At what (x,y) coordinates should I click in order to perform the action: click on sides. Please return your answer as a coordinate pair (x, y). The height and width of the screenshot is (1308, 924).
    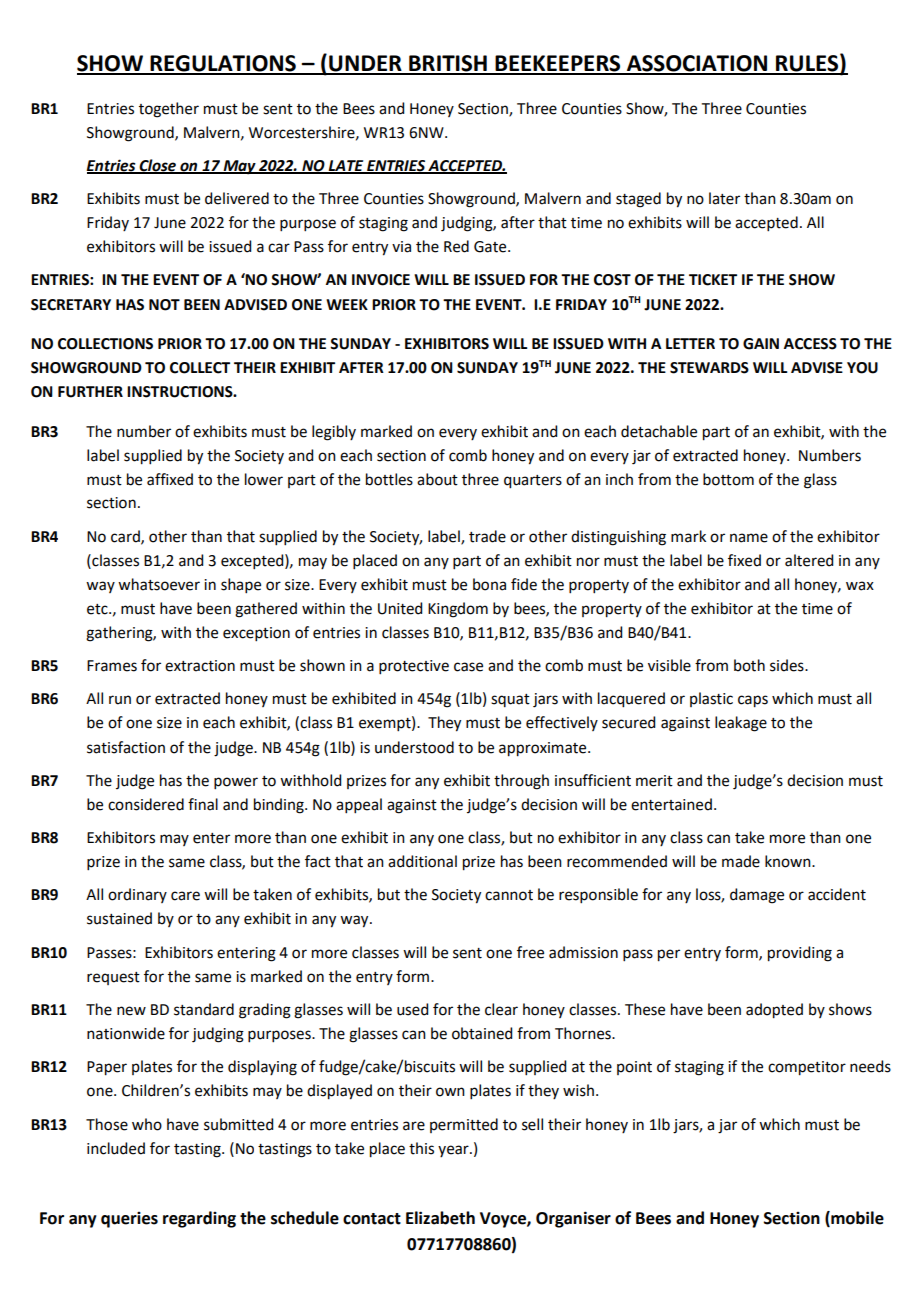
    Looking at the image, I should click on (788, 665).
